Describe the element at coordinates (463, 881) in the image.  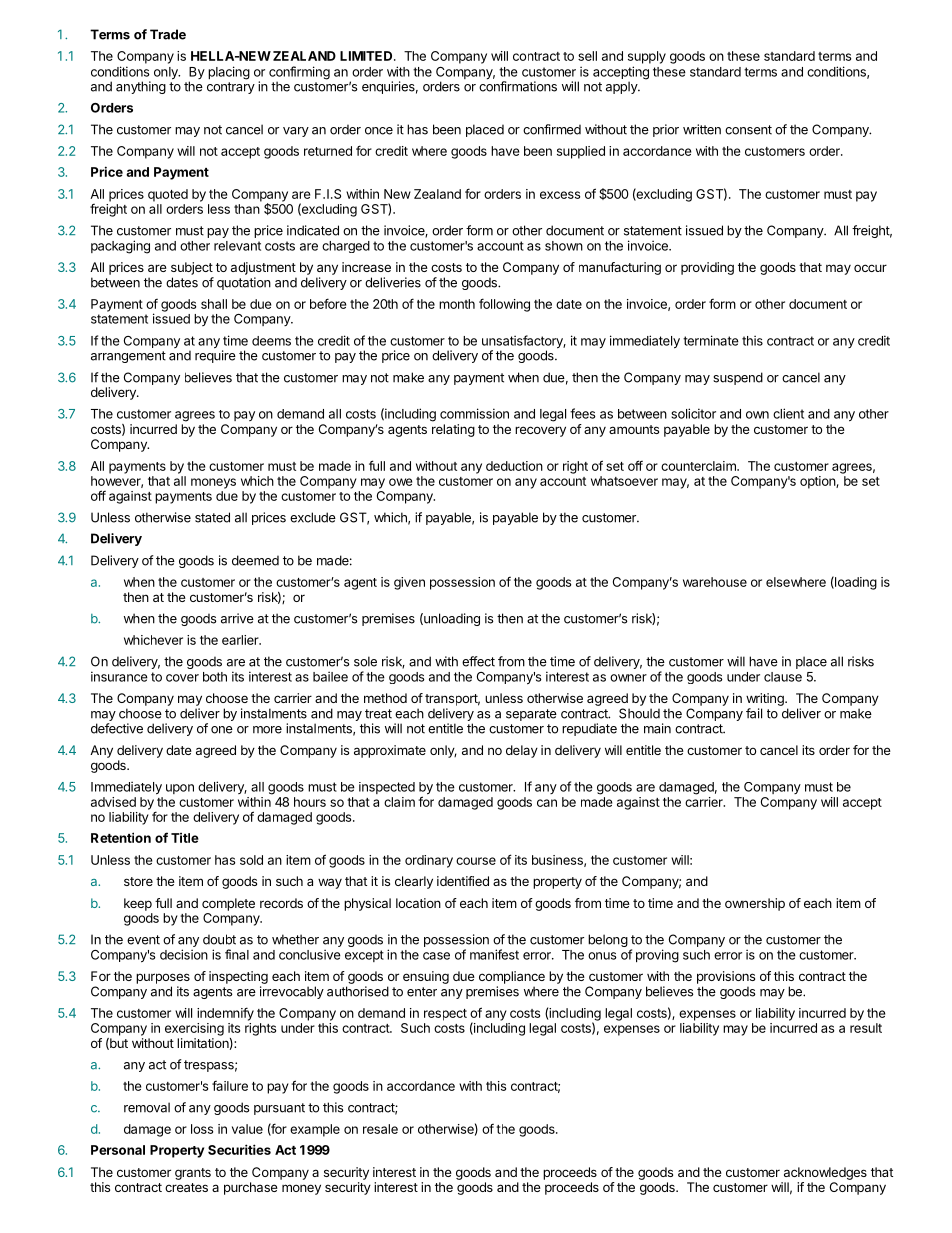
I see `identified` at that location.
